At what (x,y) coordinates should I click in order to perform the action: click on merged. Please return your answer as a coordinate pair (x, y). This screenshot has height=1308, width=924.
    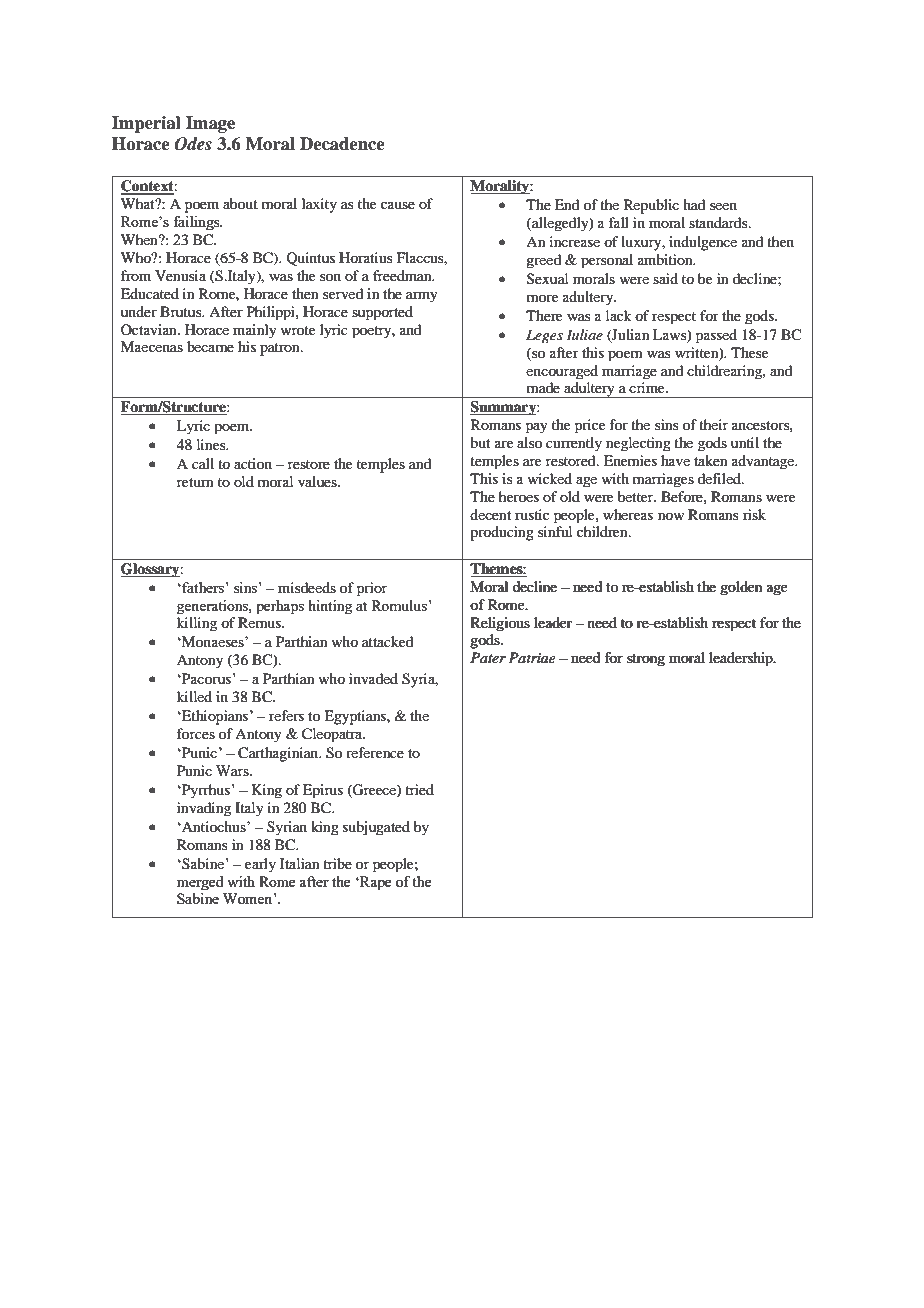
    Looking at the image, I should click on (200, 883).
